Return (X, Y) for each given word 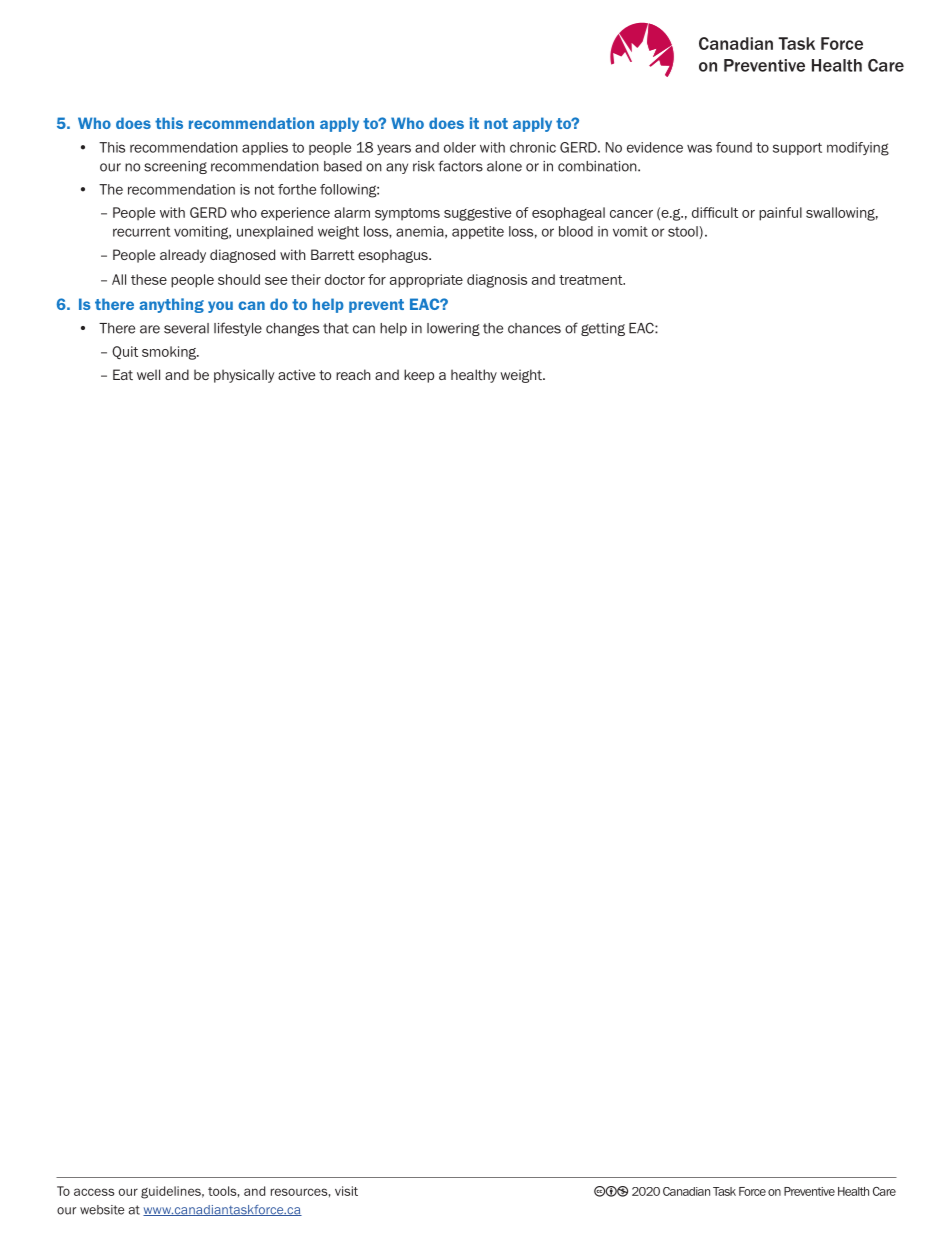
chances (534, 328)
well (148, 374)
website (102, 1210)
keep (419, 376)
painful (780, 214)
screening (175, 167)
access (94, 1192)
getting (603, 329)
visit (346, 1191)
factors (460, 166)
